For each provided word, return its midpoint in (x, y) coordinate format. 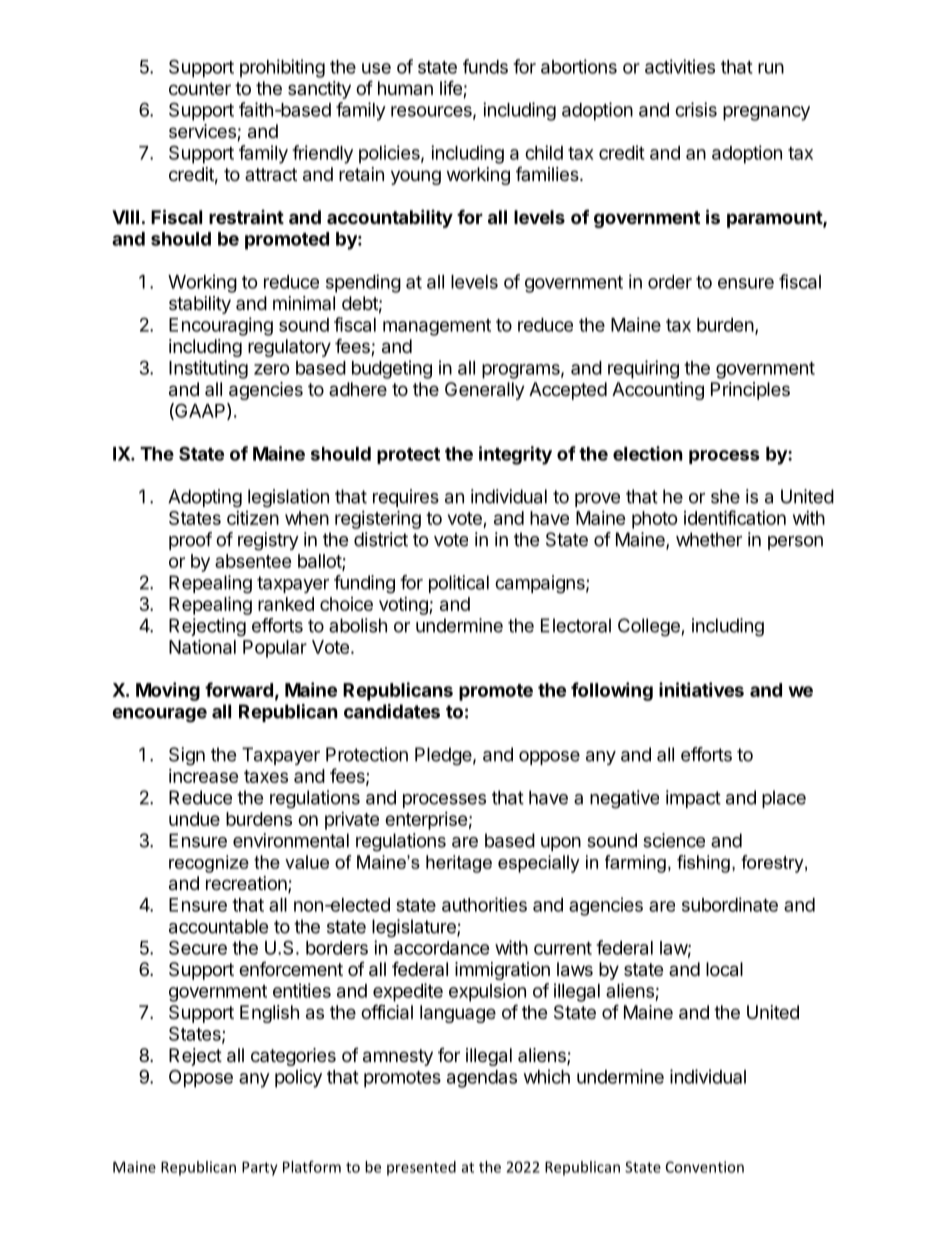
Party (260, 1168)
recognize (209, 864)
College (649, 627)
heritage (459, 864)
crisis (696, 109)
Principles (750, 391)
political (459, 584)
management (437, 327)
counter (200, 88)
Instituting (208, 369)
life (452, 89)
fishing (703, 864)
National (202, 646)
